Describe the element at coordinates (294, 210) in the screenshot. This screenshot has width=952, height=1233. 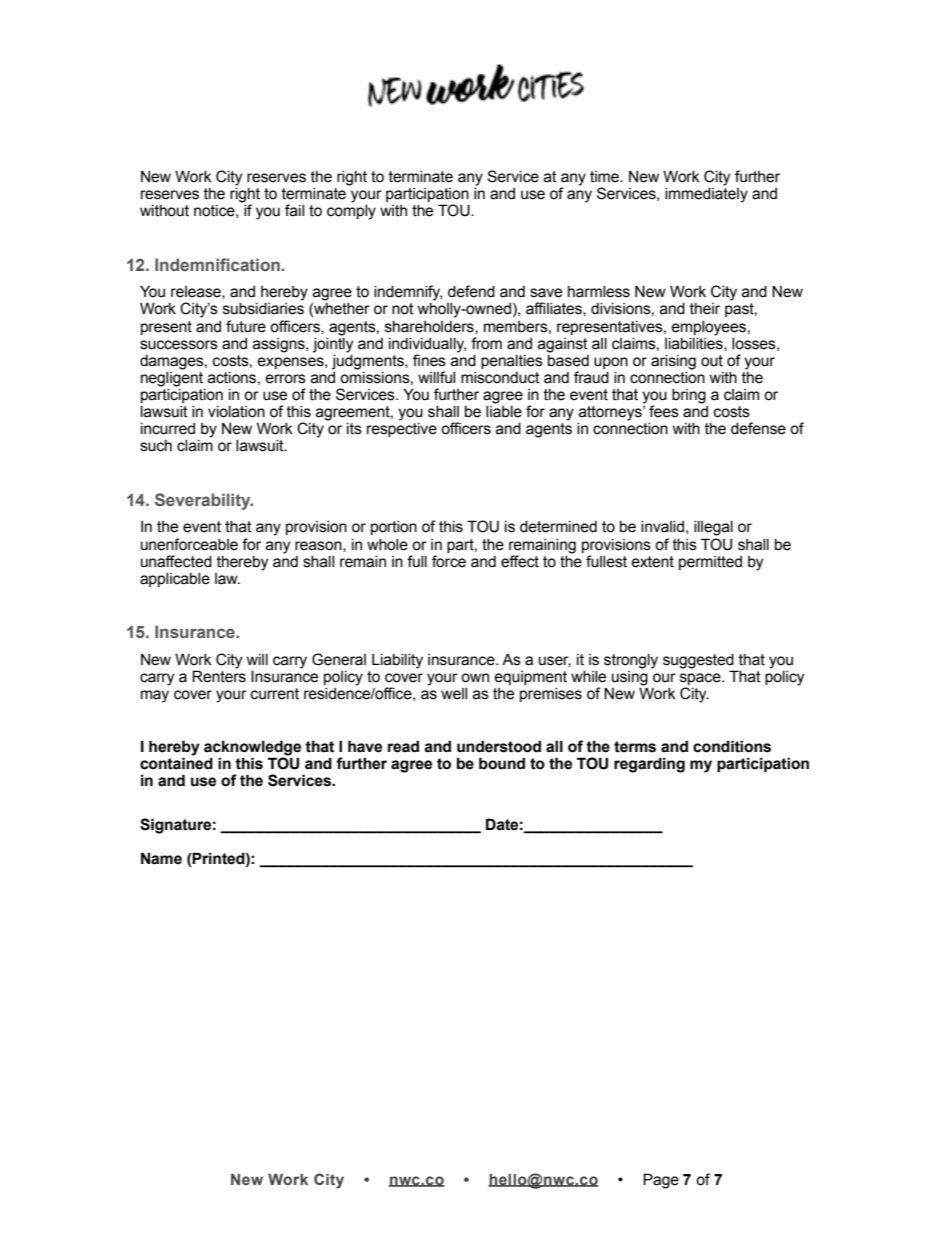
I see `fail` at that location.
